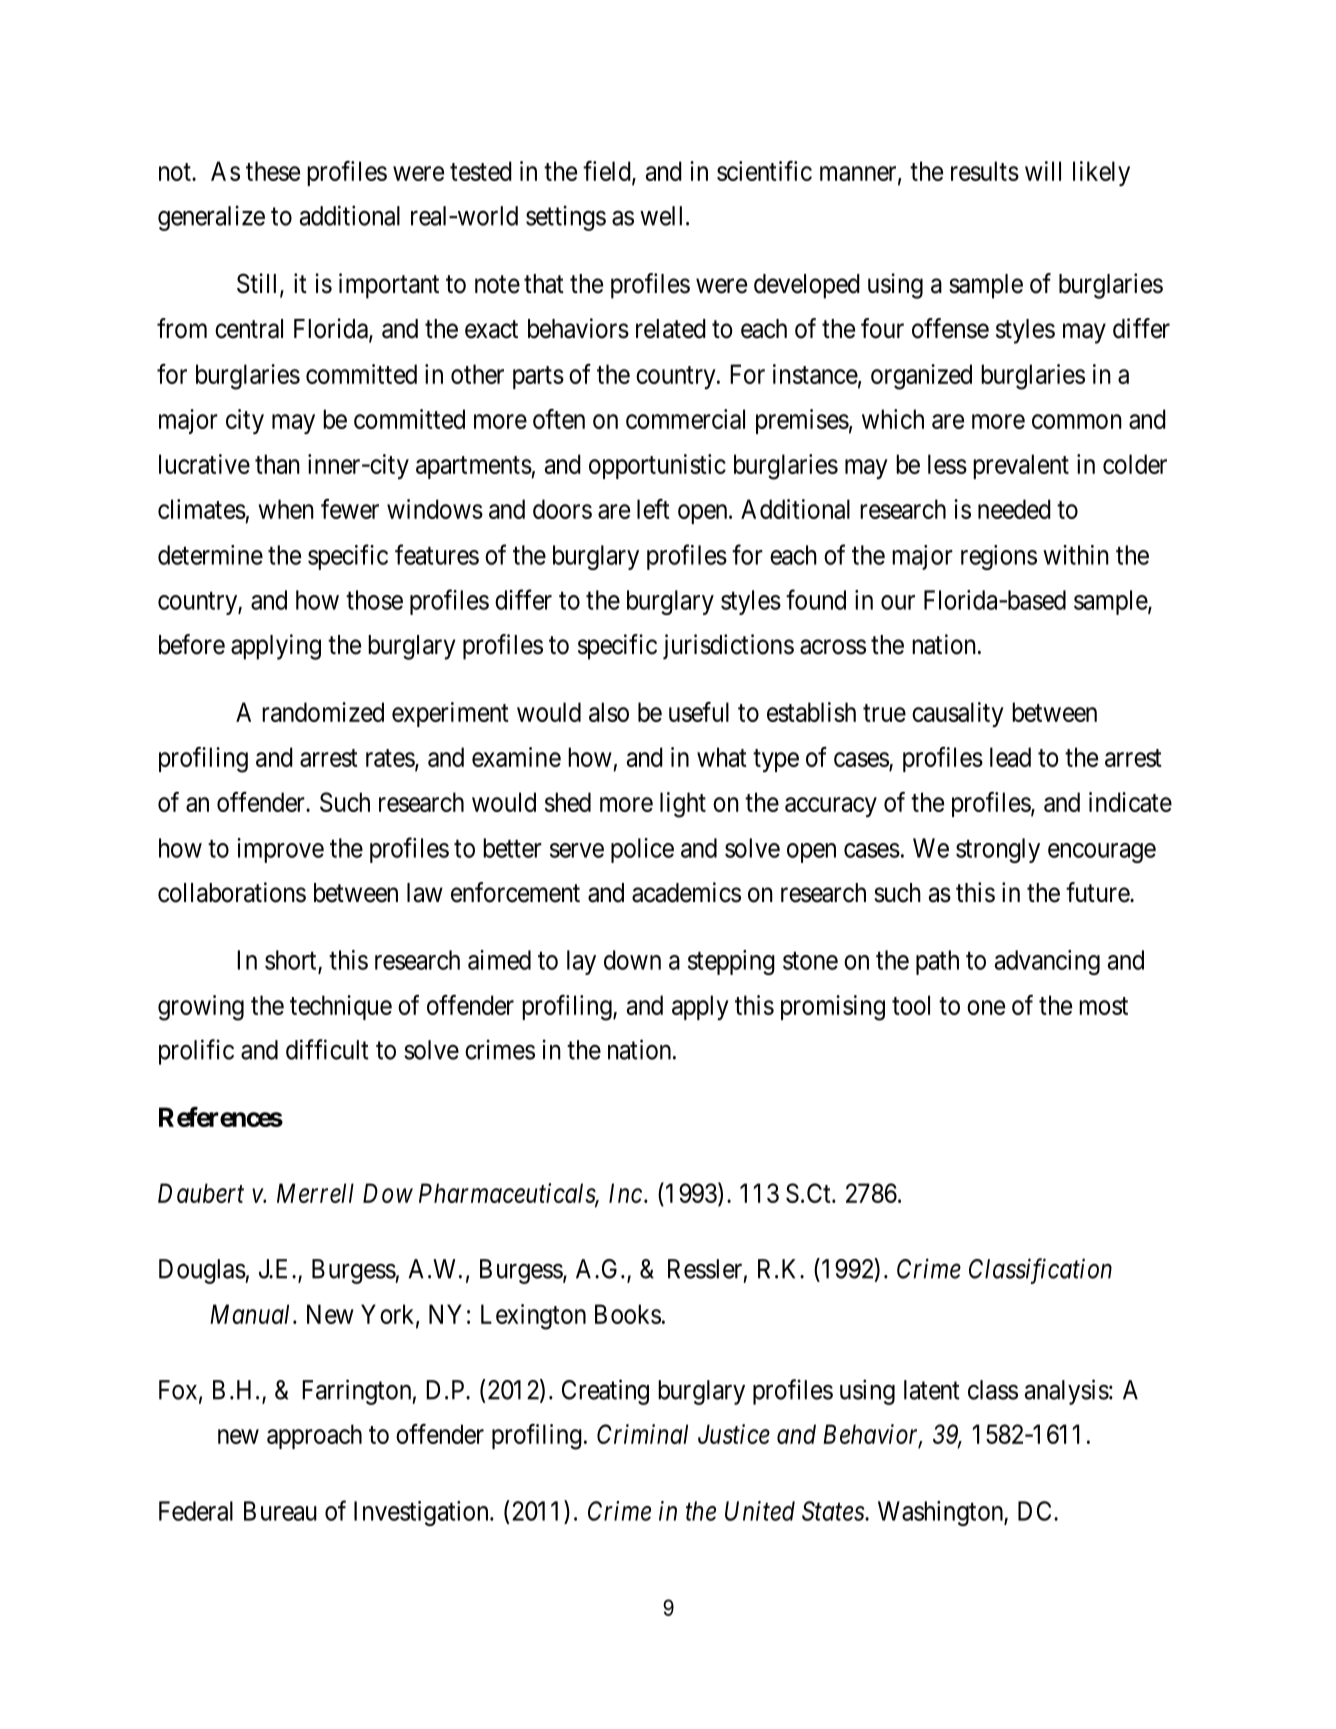 Image resolution: width=1336 pixels, height=1729 pixels. I want to click on will, so click(1043, 171).
